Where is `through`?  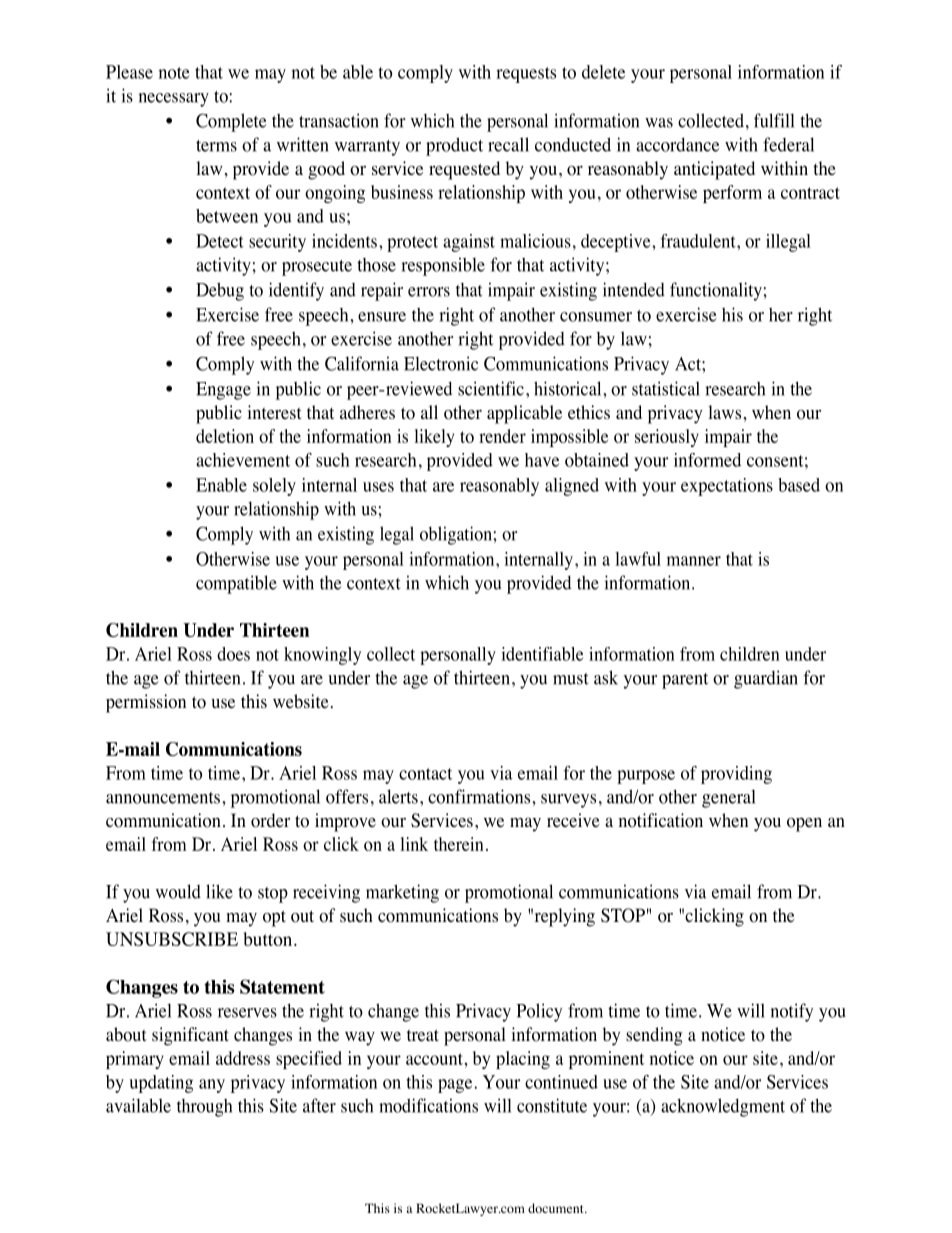
through is located at coordinates (204, 1108).
